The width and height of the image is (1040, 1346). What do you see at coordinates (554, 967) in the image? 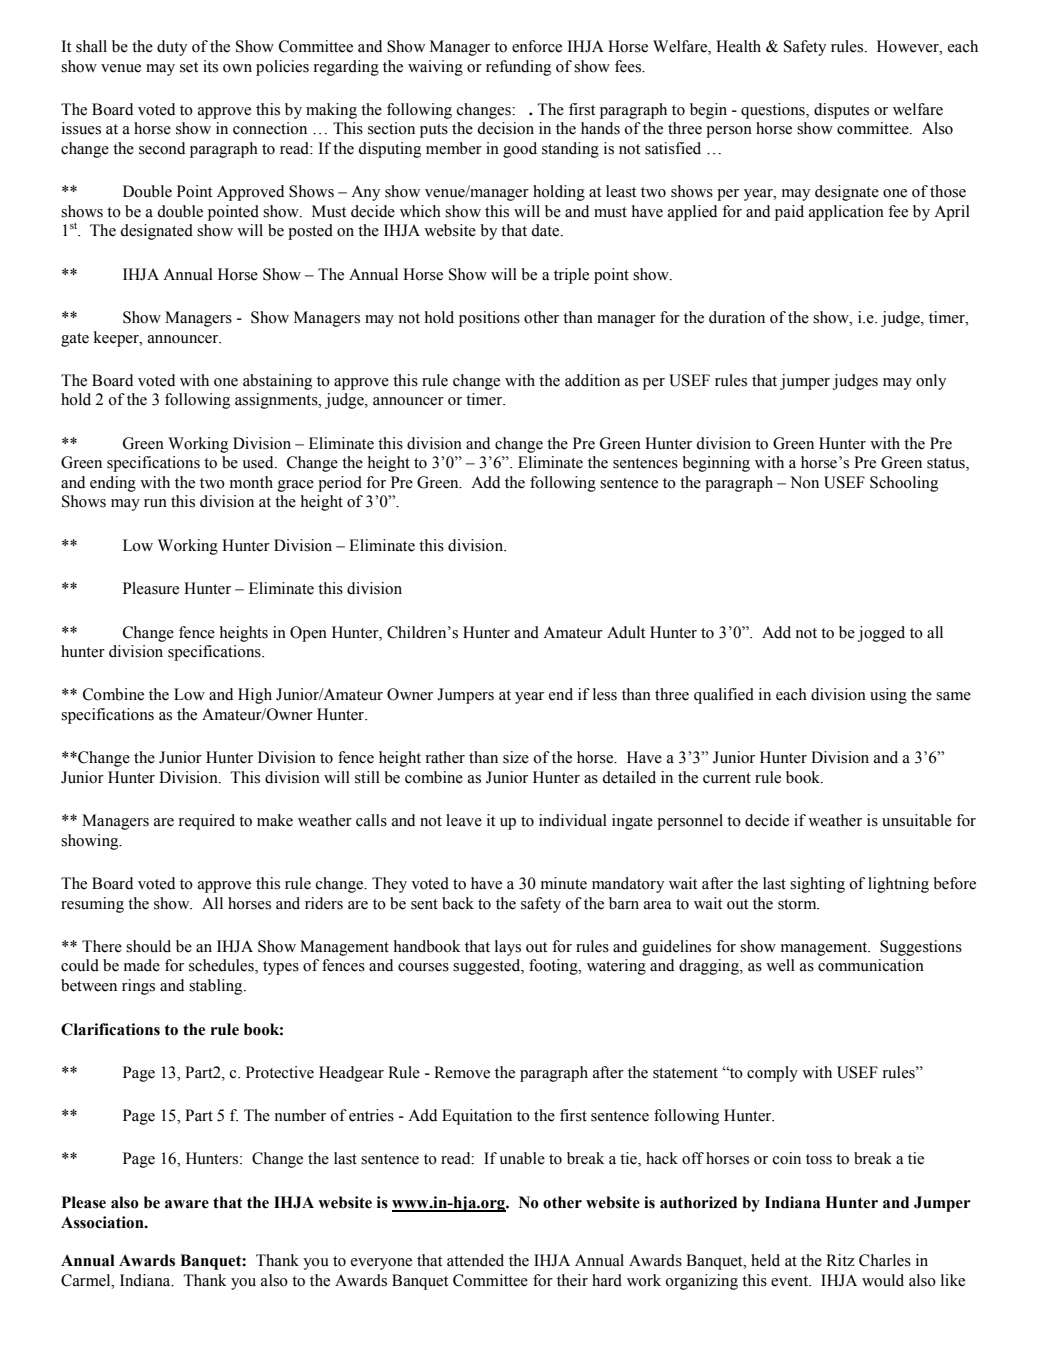
I see `footing` at bounding box center [554, 967].
